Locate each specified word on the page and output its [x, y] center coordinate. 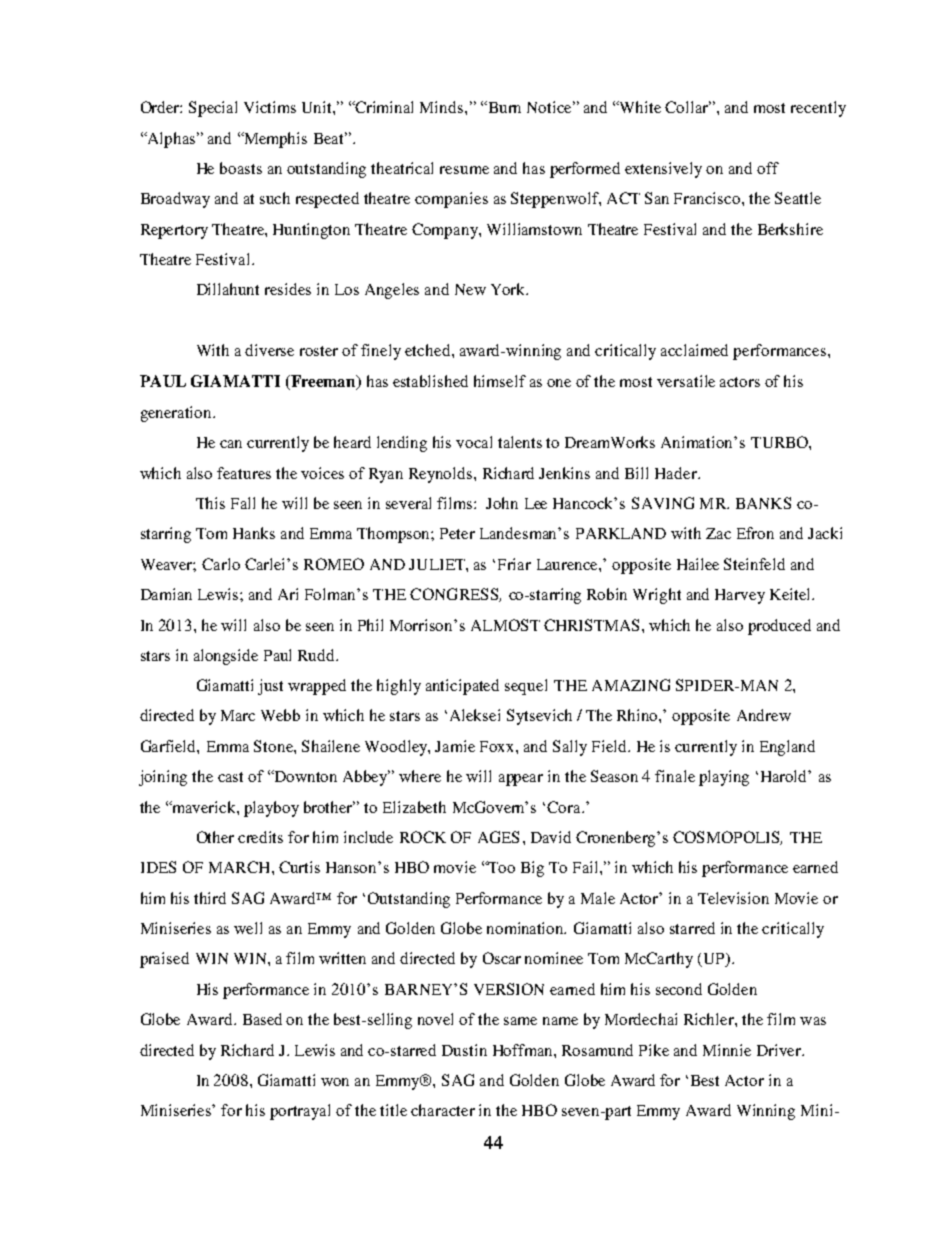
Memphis [274, 140]
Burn [503, 107]
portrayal [300, 1112]
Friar [514, 564]
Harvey [740, 596]
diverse [269, 350]
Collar [688, 107]
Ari [288, 594]
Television [733, 898]
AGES [498, 837]
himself [500, 381]
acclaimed [694, 350]
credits [260, 837]
